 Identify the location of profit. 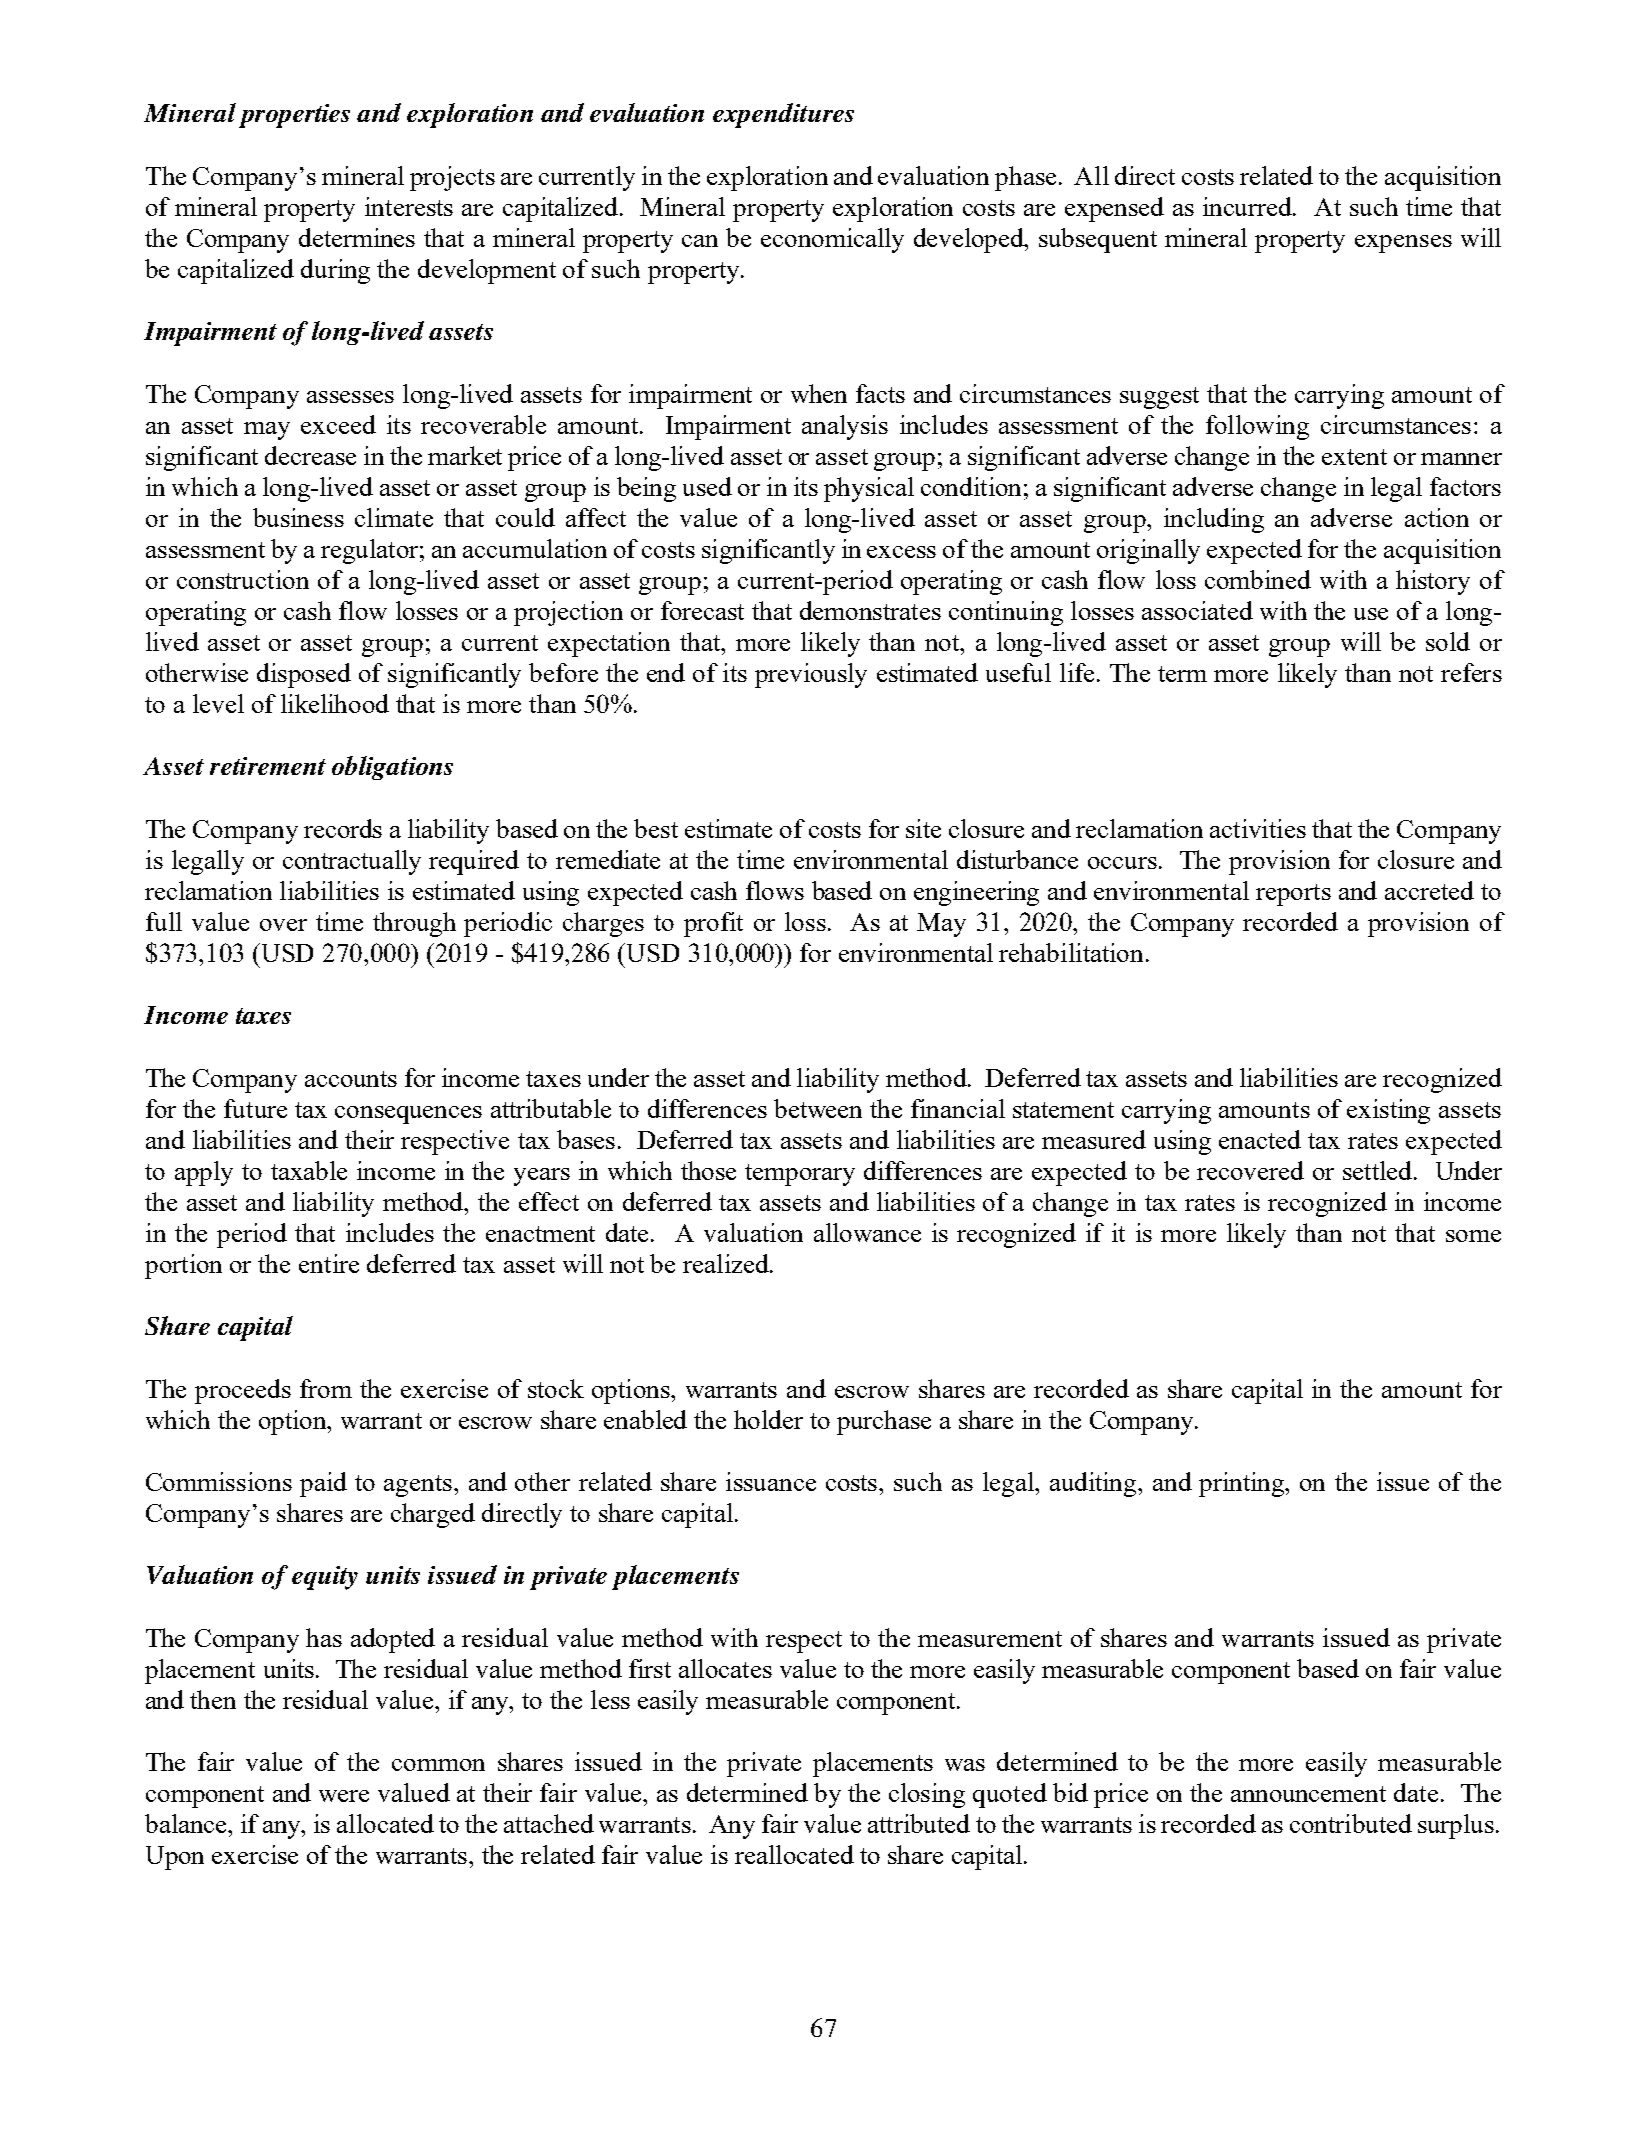
(713, 924).
